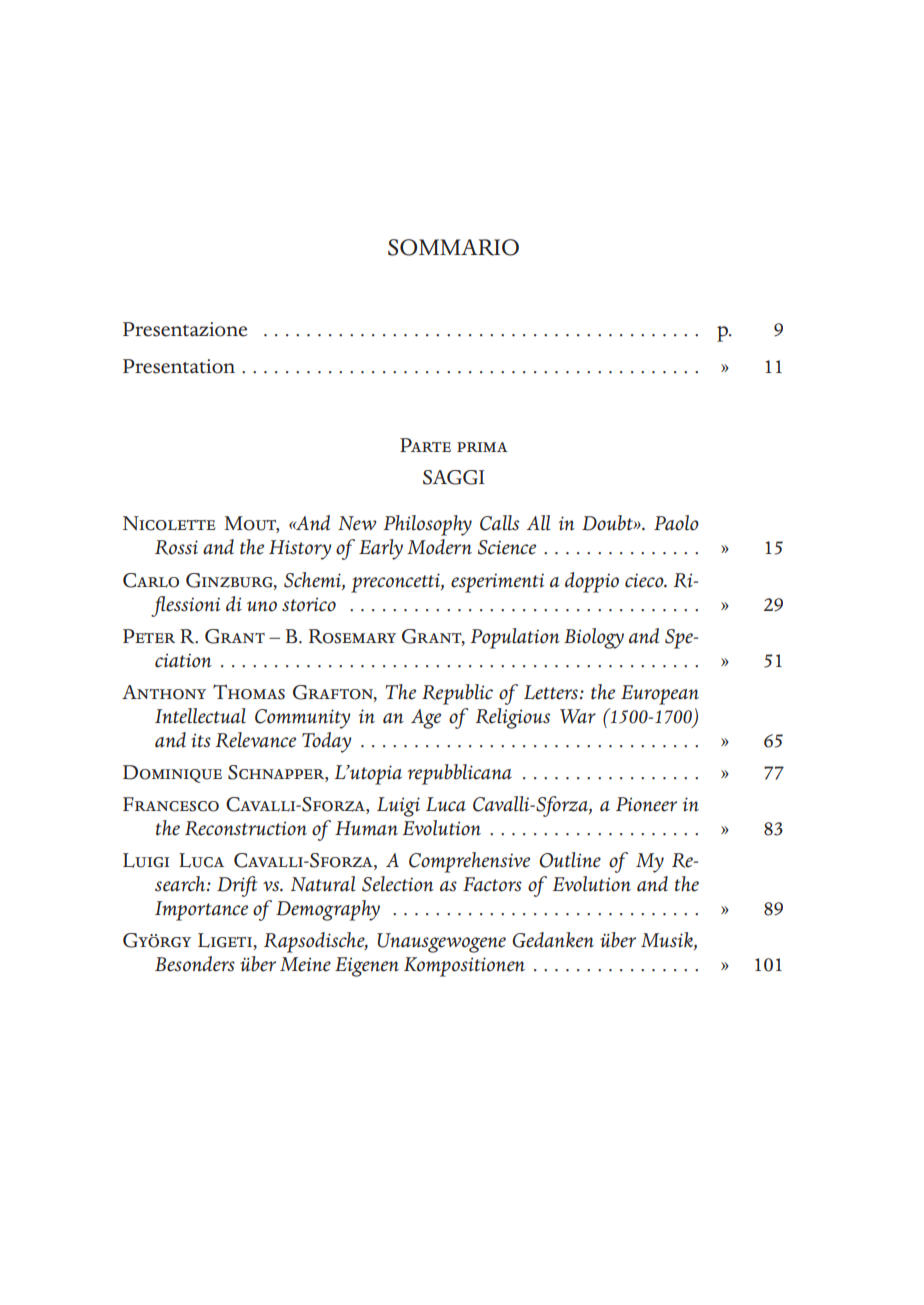 Image resolution: width=924 pixels, height=1305 pixels. I want to click on Presentation, so click(179, 366).
